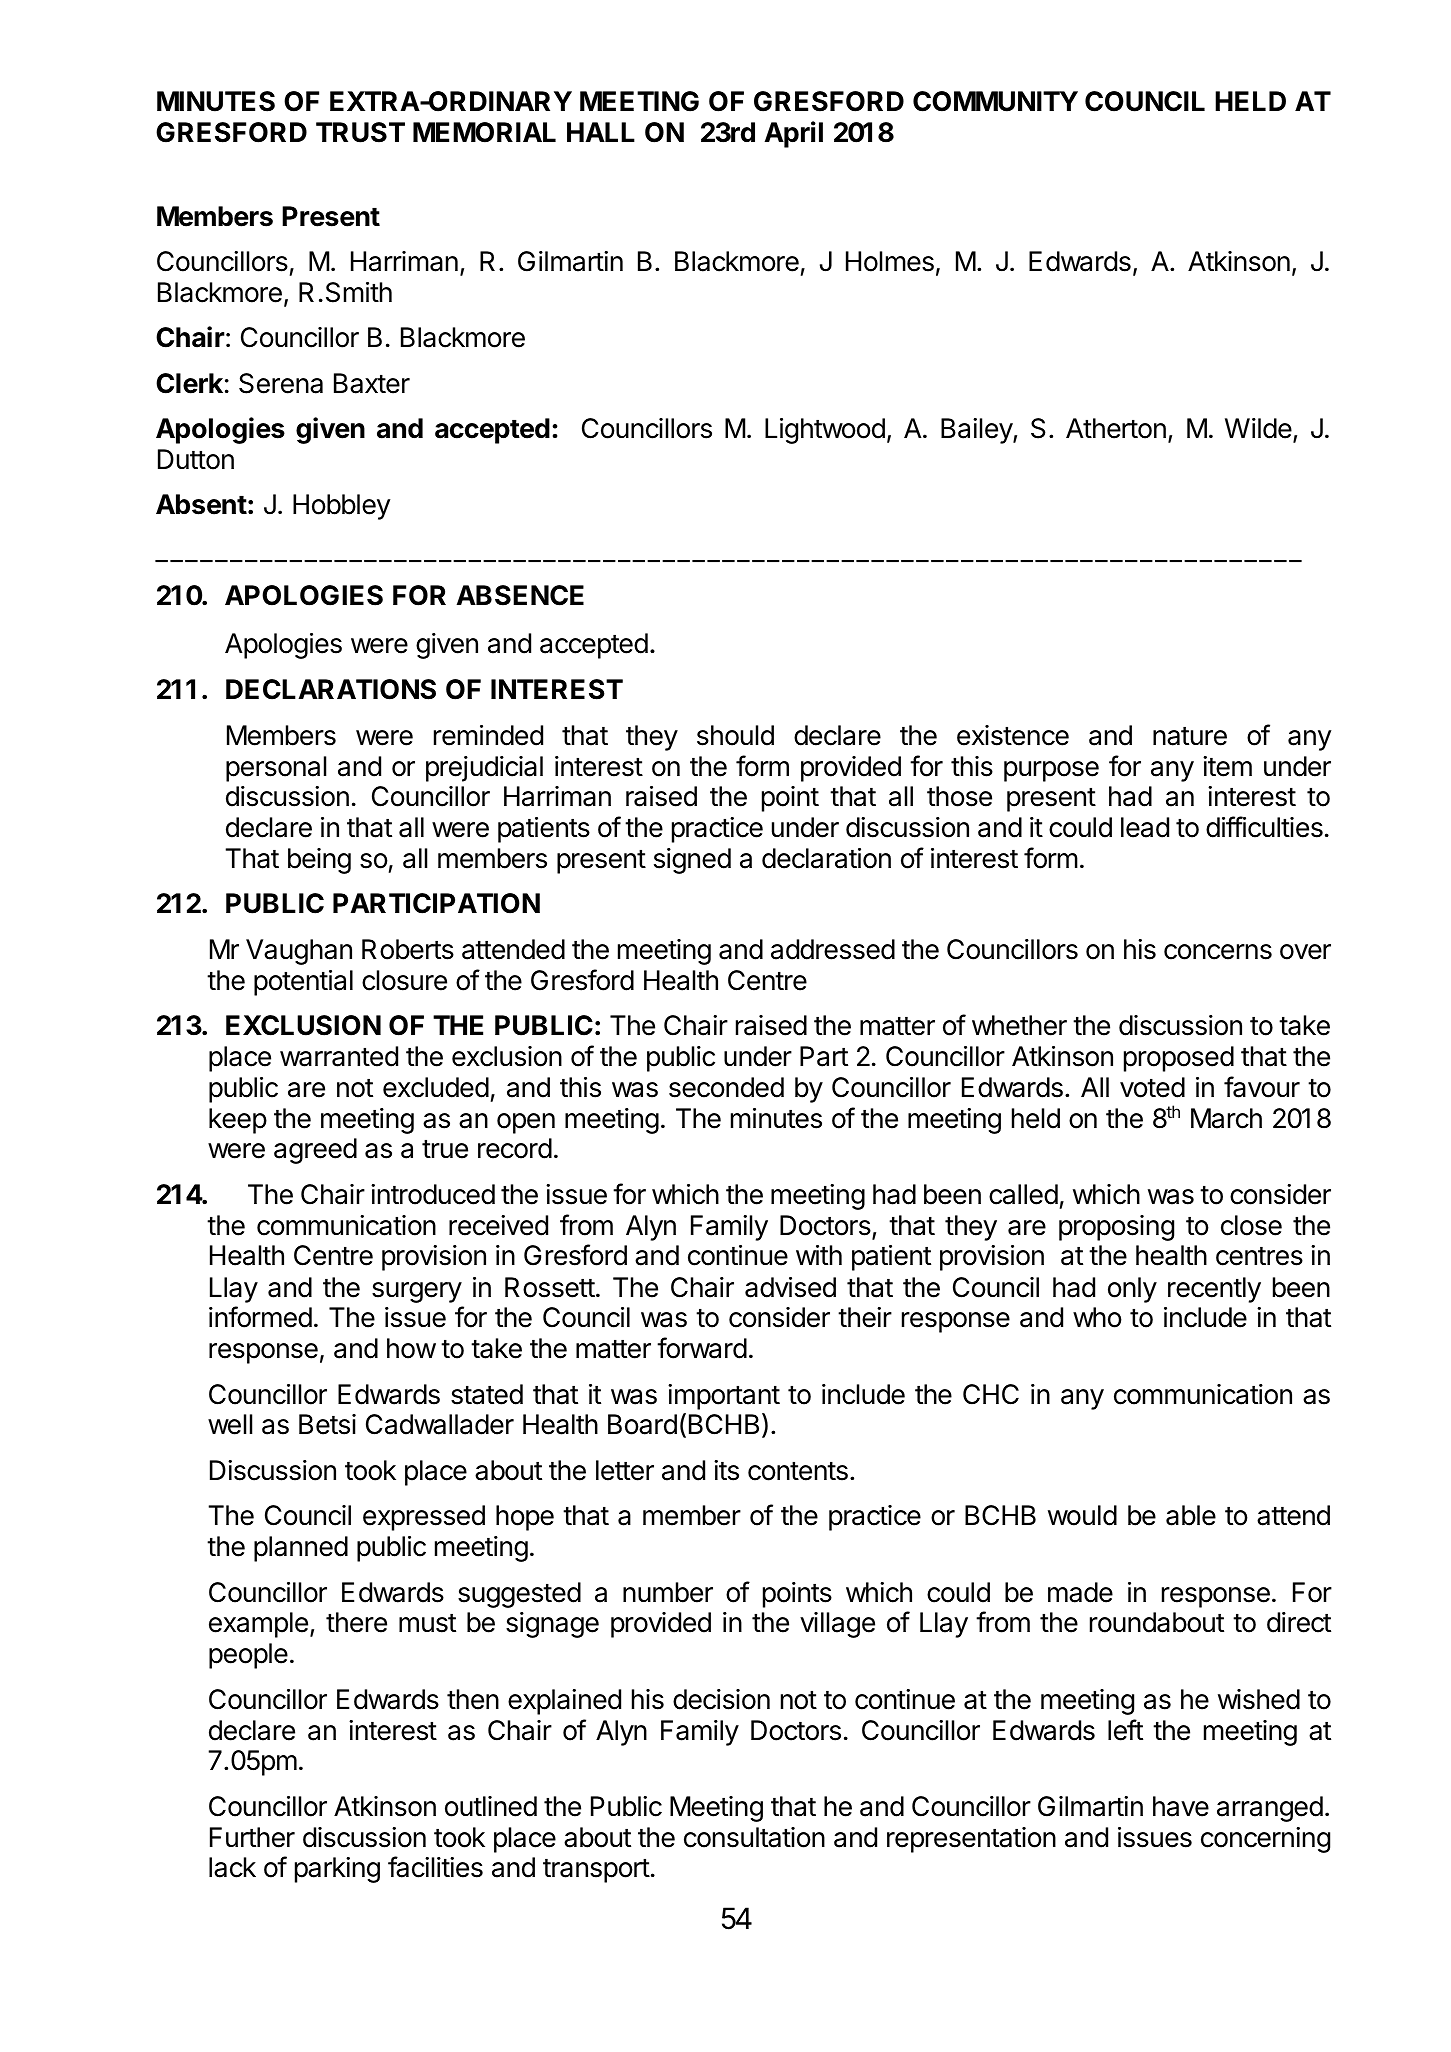 This screenshot has width=1451, height=2052. I want to click on April, so click(794, 134).
